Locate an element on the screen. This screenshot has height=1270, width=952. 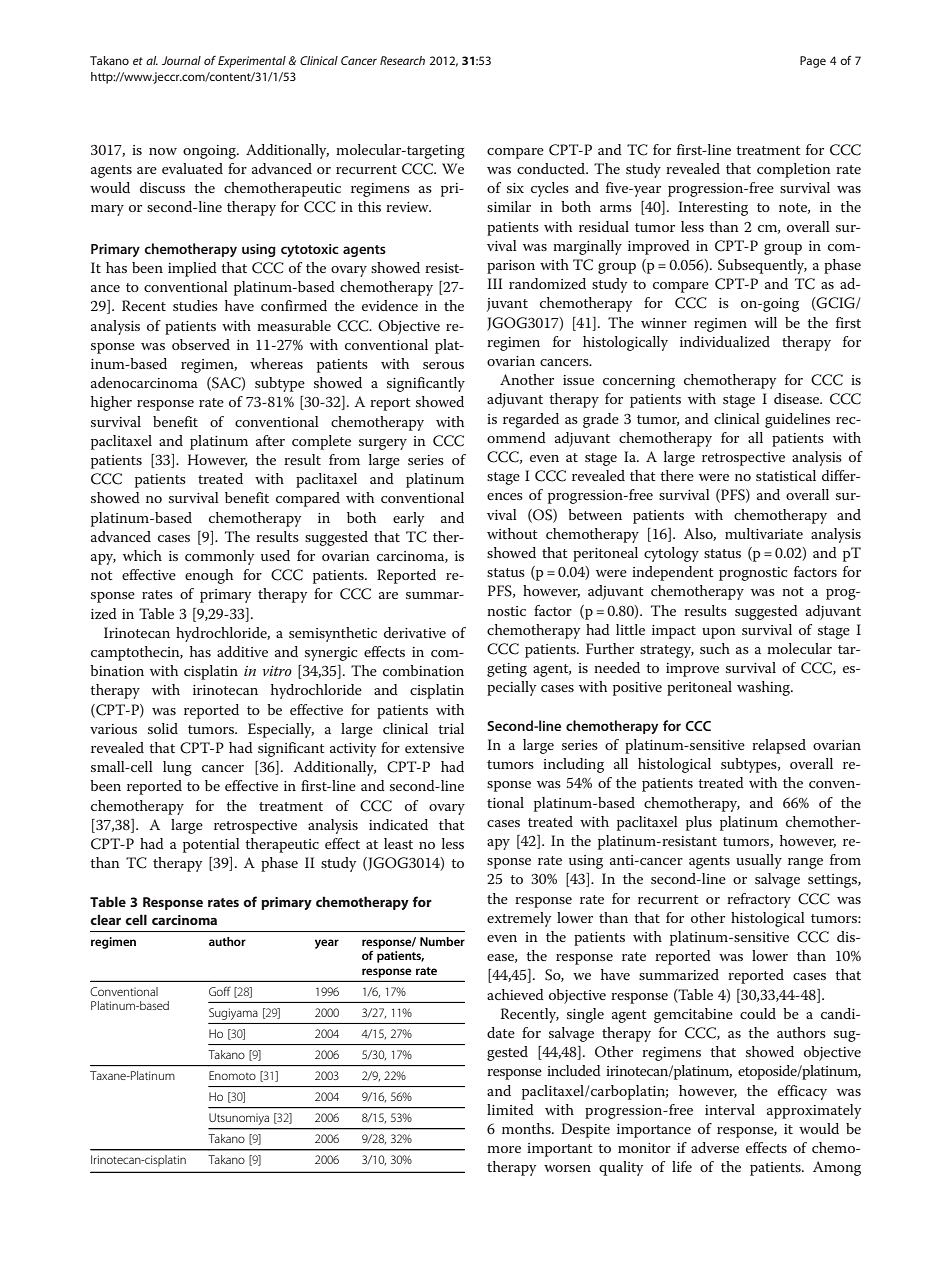
adverse is located at coordinates (715, 1147).
